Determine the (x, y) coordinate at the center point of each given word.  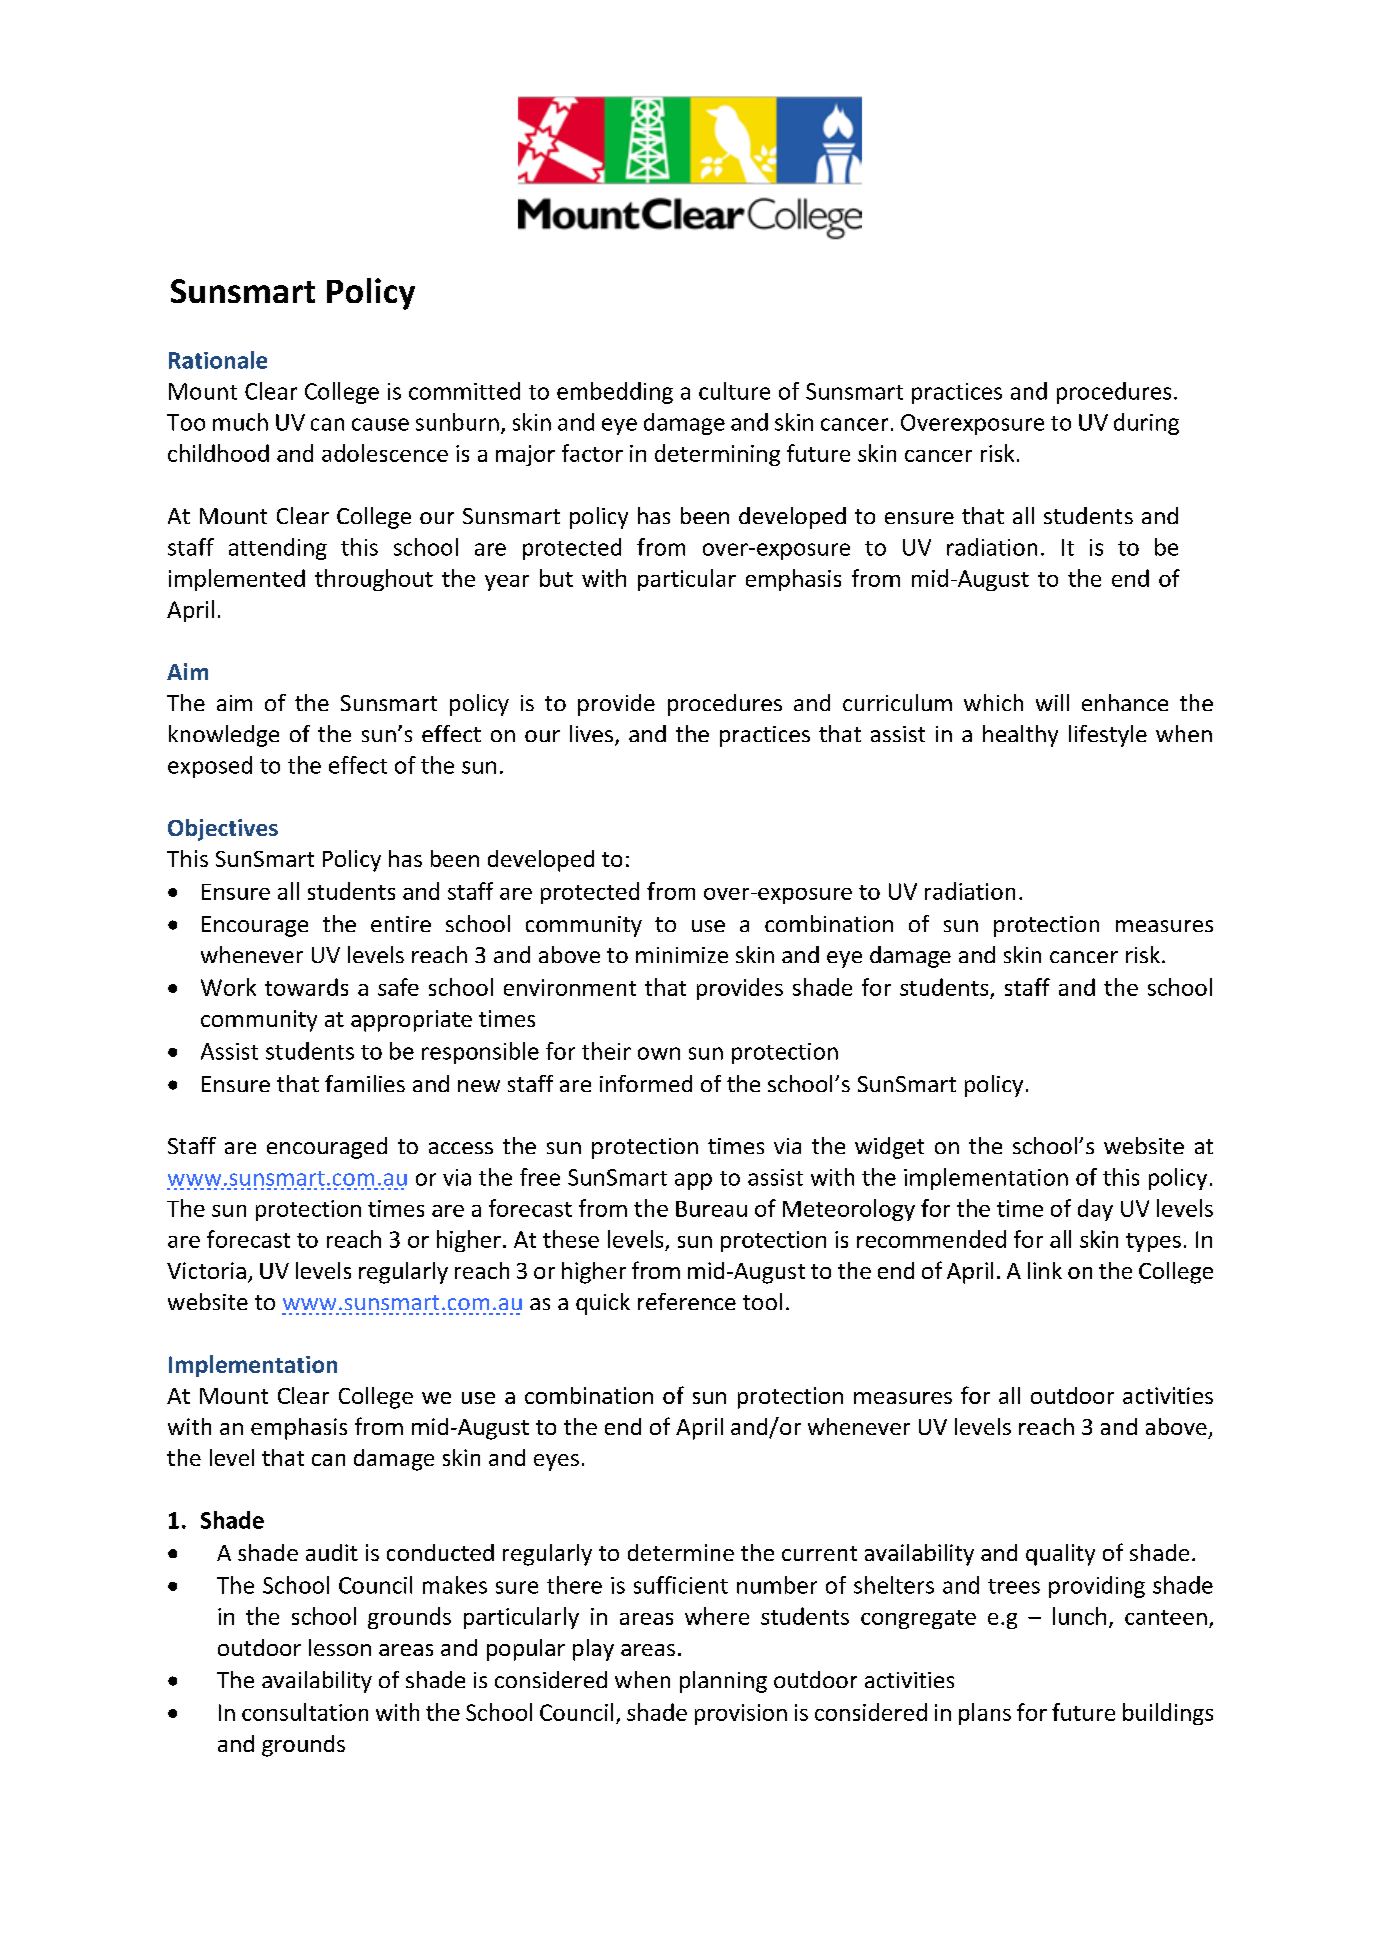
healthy (1020, 736)
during (1146, 424)
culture (734, 391)
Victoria (206, 1270)
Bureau (711, 1209)
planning (723, 1682)
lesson (340, 1647)
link (1045, 1270)
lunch (1079, 1616)
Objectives (223, 830)
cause (380, 424)
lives (593, 735)
